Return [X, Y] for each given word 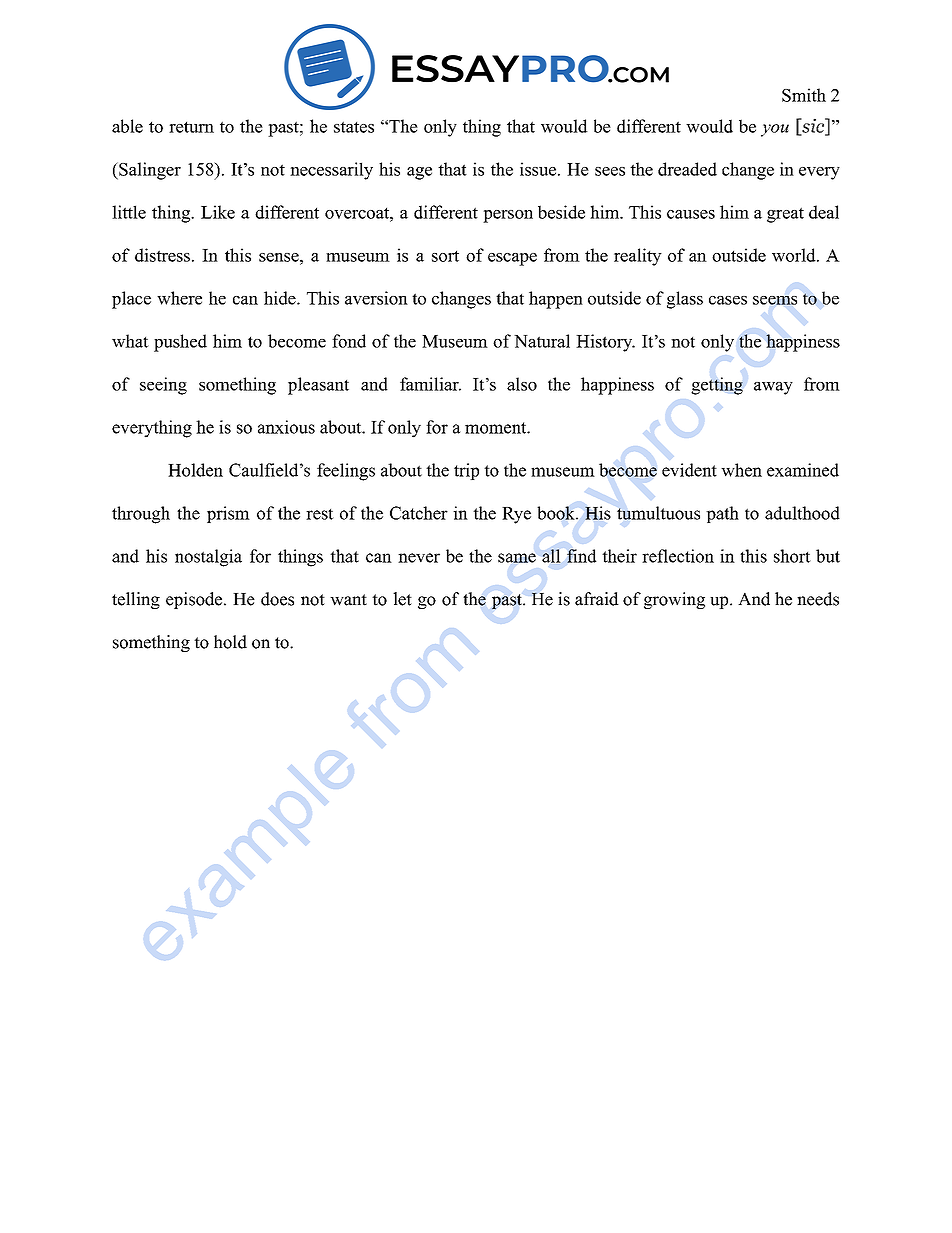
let [402, 599]
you [775, 130]
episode [194, 600]
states [354, 127]
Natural [542, 341]
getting [717, 386]
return [191, 127]
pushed [180, 343]
